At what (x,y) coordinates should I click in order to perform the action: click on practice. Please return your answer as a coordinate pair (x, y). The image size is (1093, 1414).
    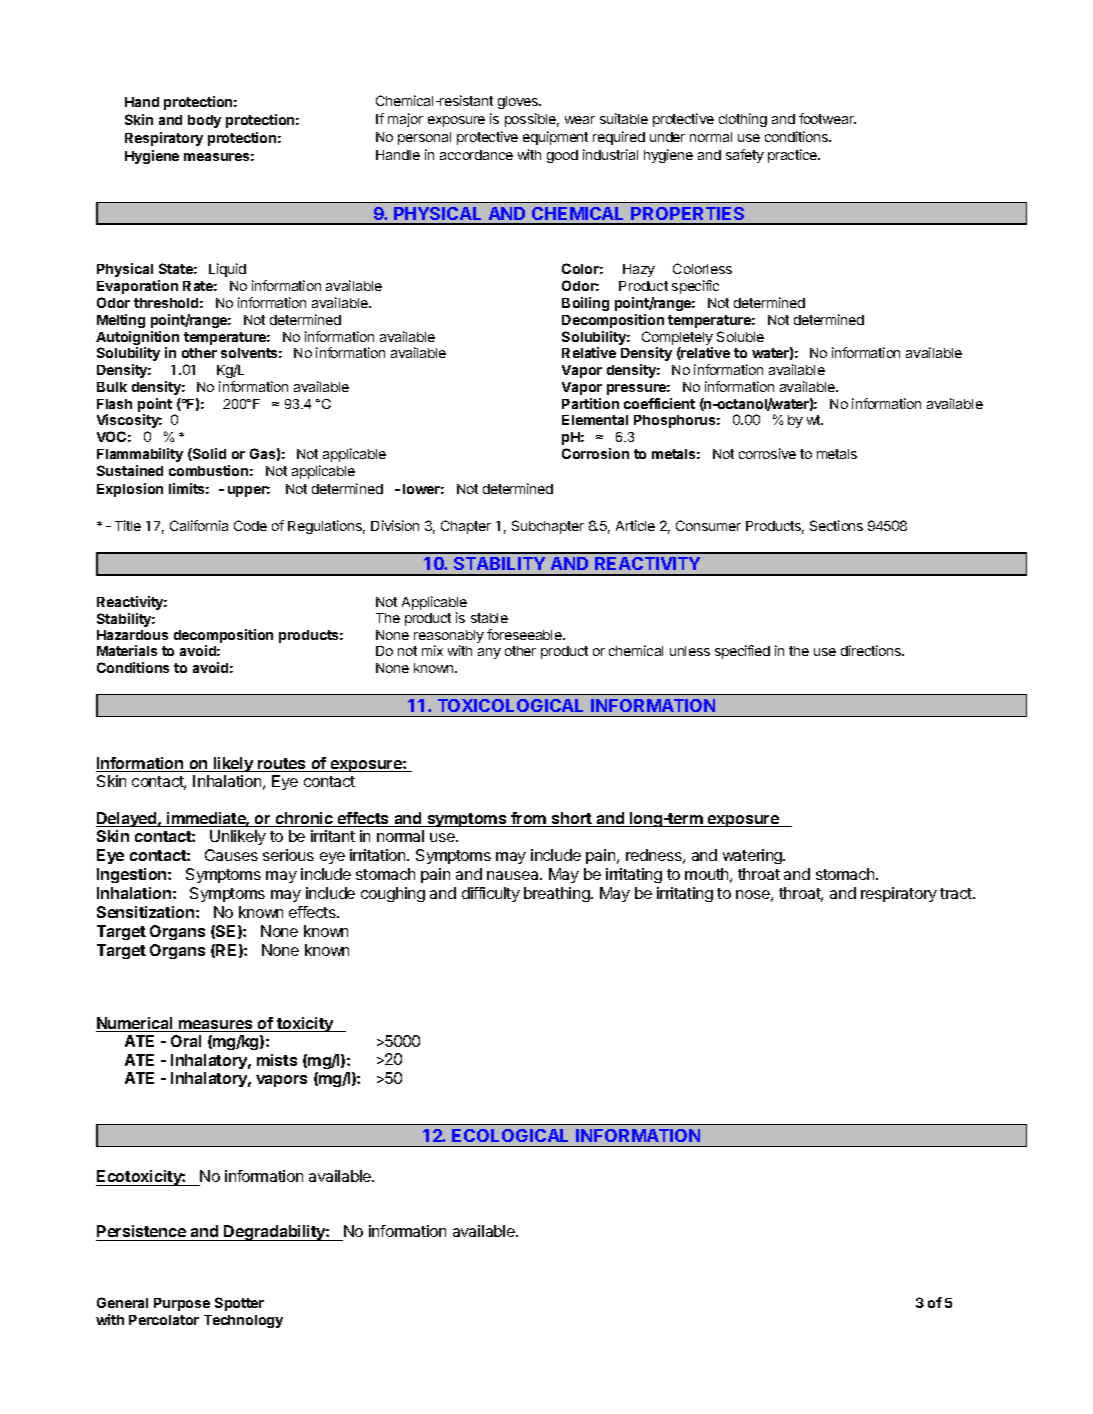
    Looking at the image, I should click on (793, 156).
